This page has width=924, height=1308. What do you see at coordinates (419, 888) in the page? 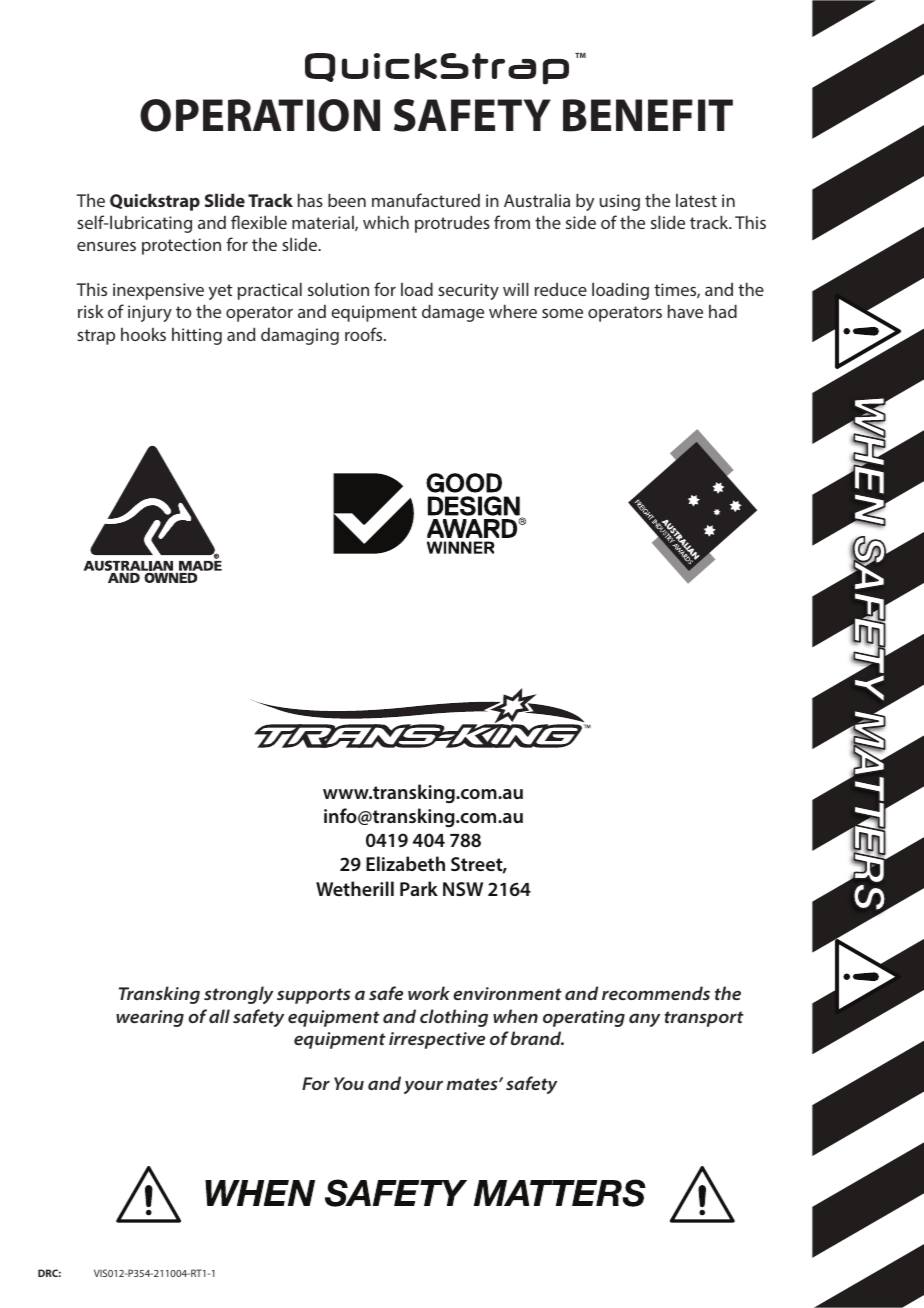
I see `Park` at bounding box center [419, 888].
